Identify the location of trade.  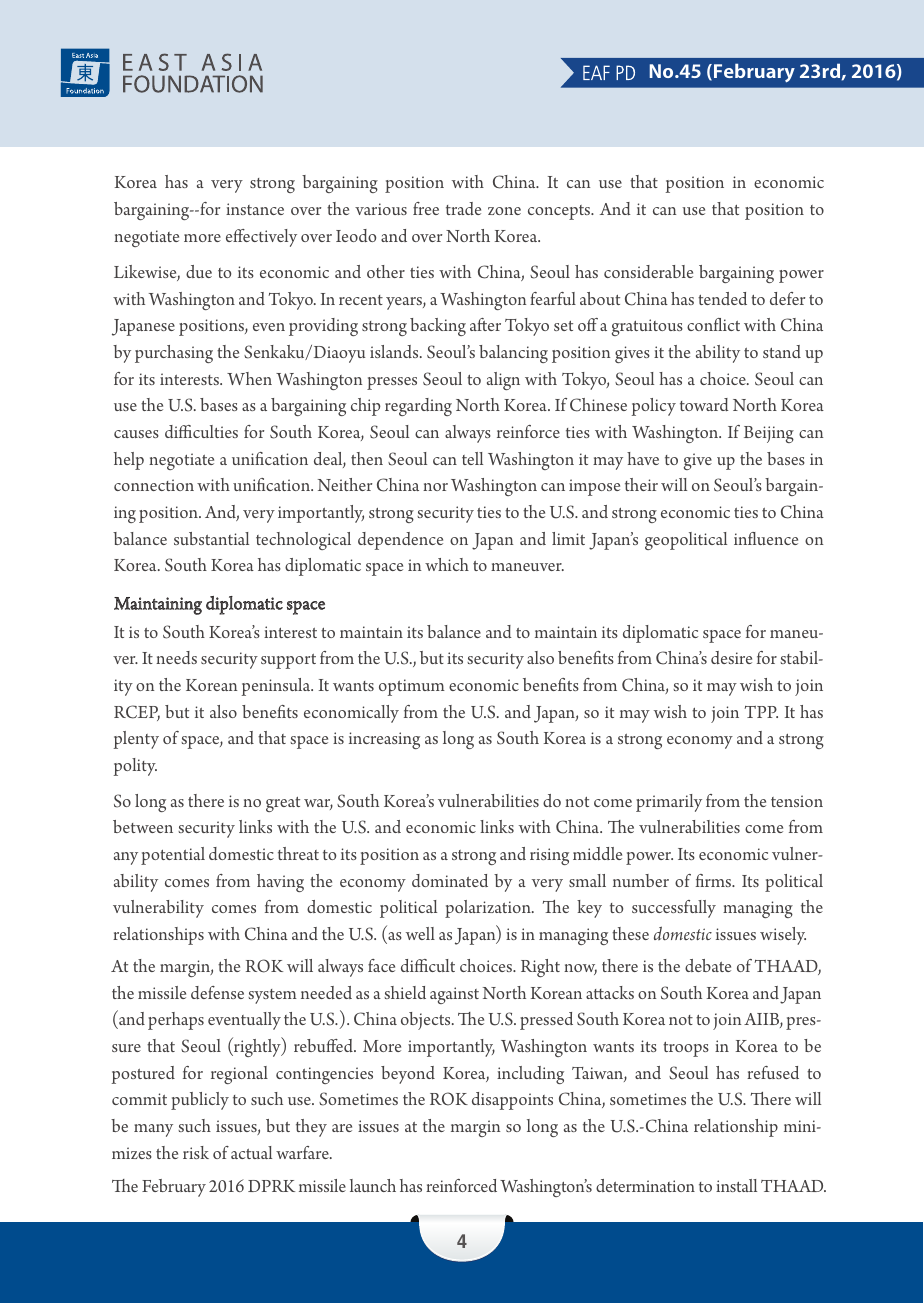
(463, 208).
